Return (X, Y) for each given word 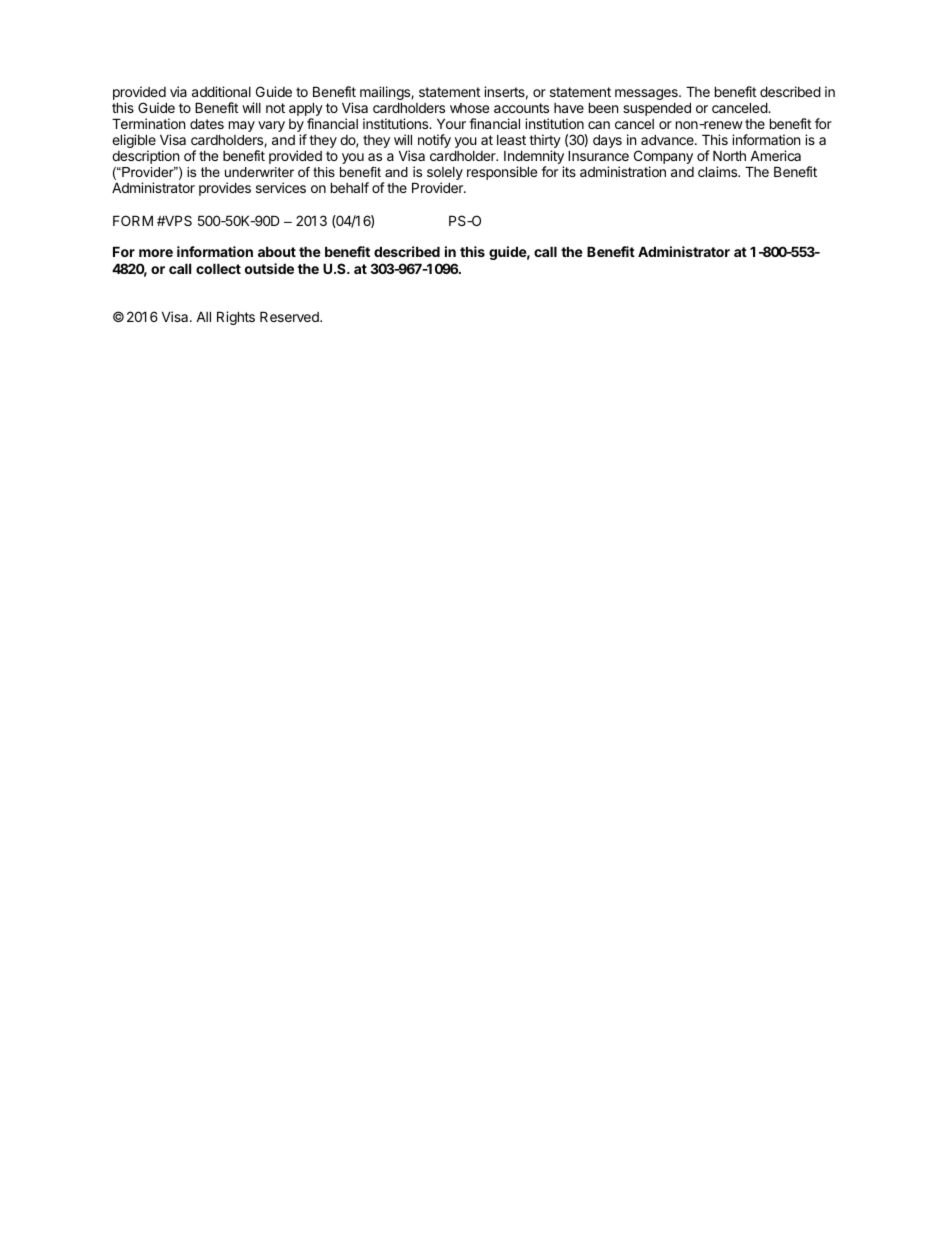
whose (469, 108)
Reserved (290, 316)
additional (221, 91)
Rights (236, 318)
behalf (350, 187)
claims (718, 171)
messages (647, 96)
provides (225, 189)
